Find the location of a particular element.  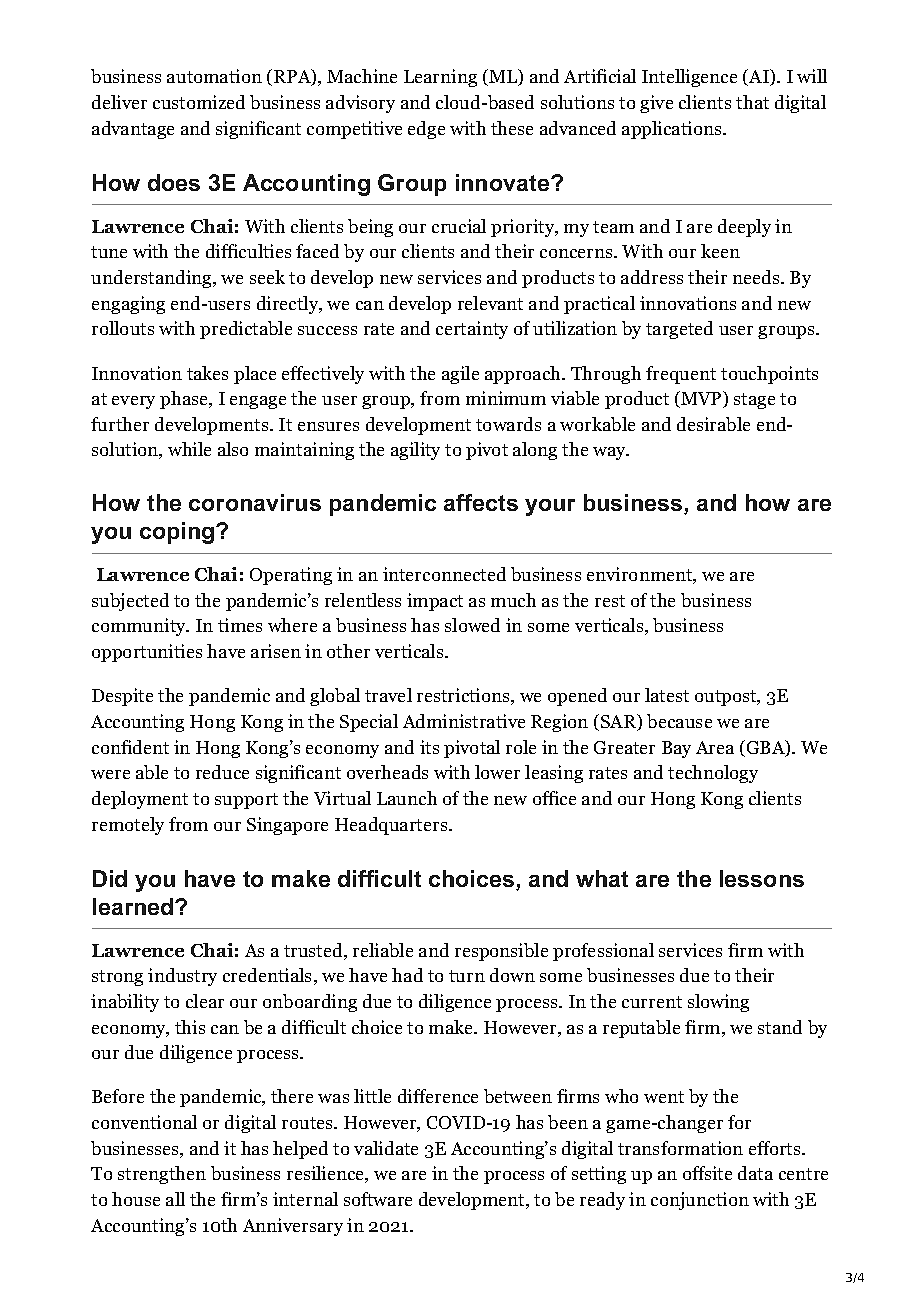

all is located at coordinates (175, 1199).
